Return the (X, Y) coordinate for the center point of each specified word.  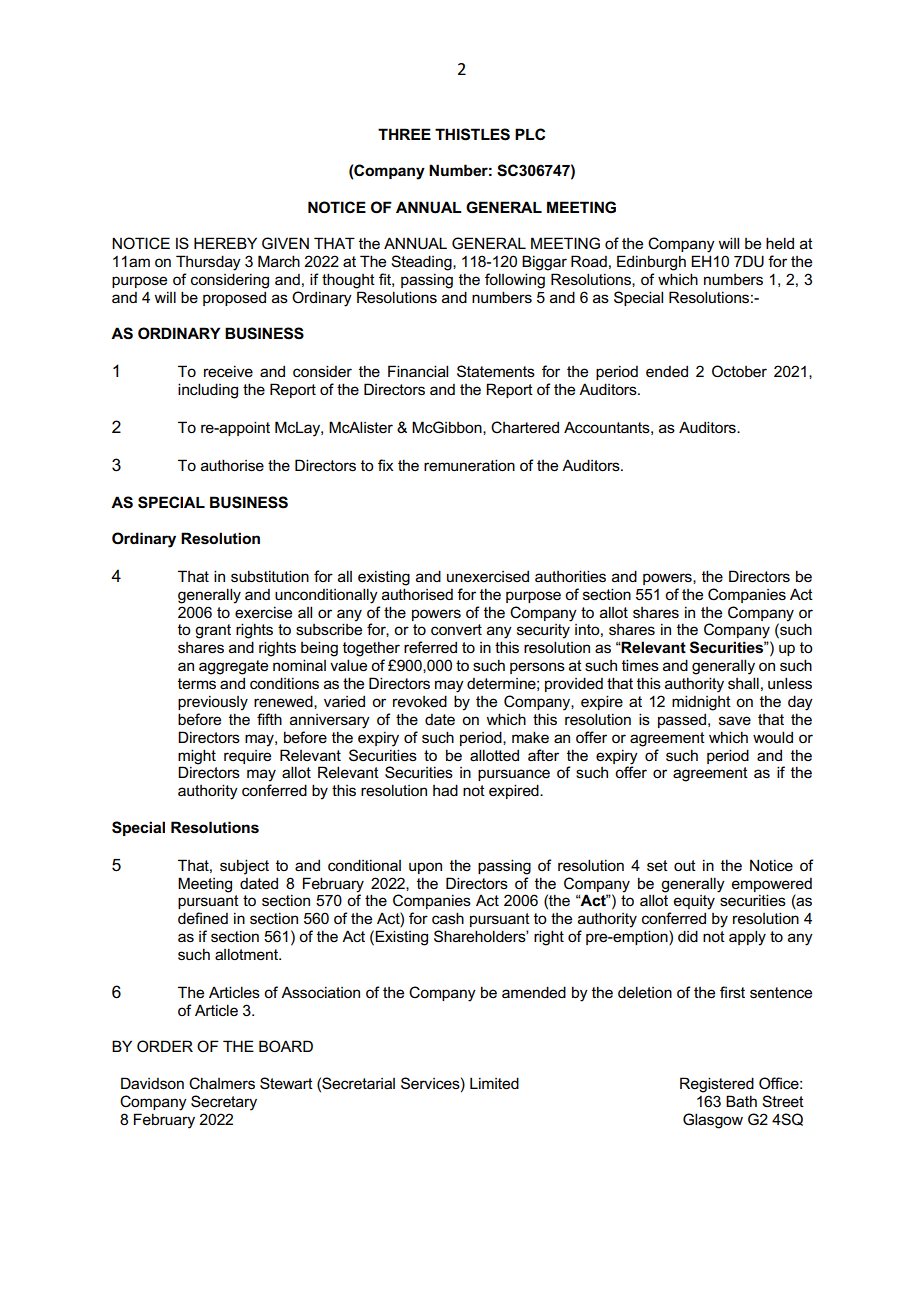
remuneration (469, 465)
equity (694, 902)
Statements (496, 371)
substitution (270, 576)
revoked (420, 701)
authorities (570, 576)
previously (213, 703)
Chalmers (222, 1083)
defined (203, 918)
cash (448, 918)
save (735, 720)
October (739, 371)
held (780, 243)
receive (228, 371)
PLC (530, 134)
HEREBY (225, 243)
